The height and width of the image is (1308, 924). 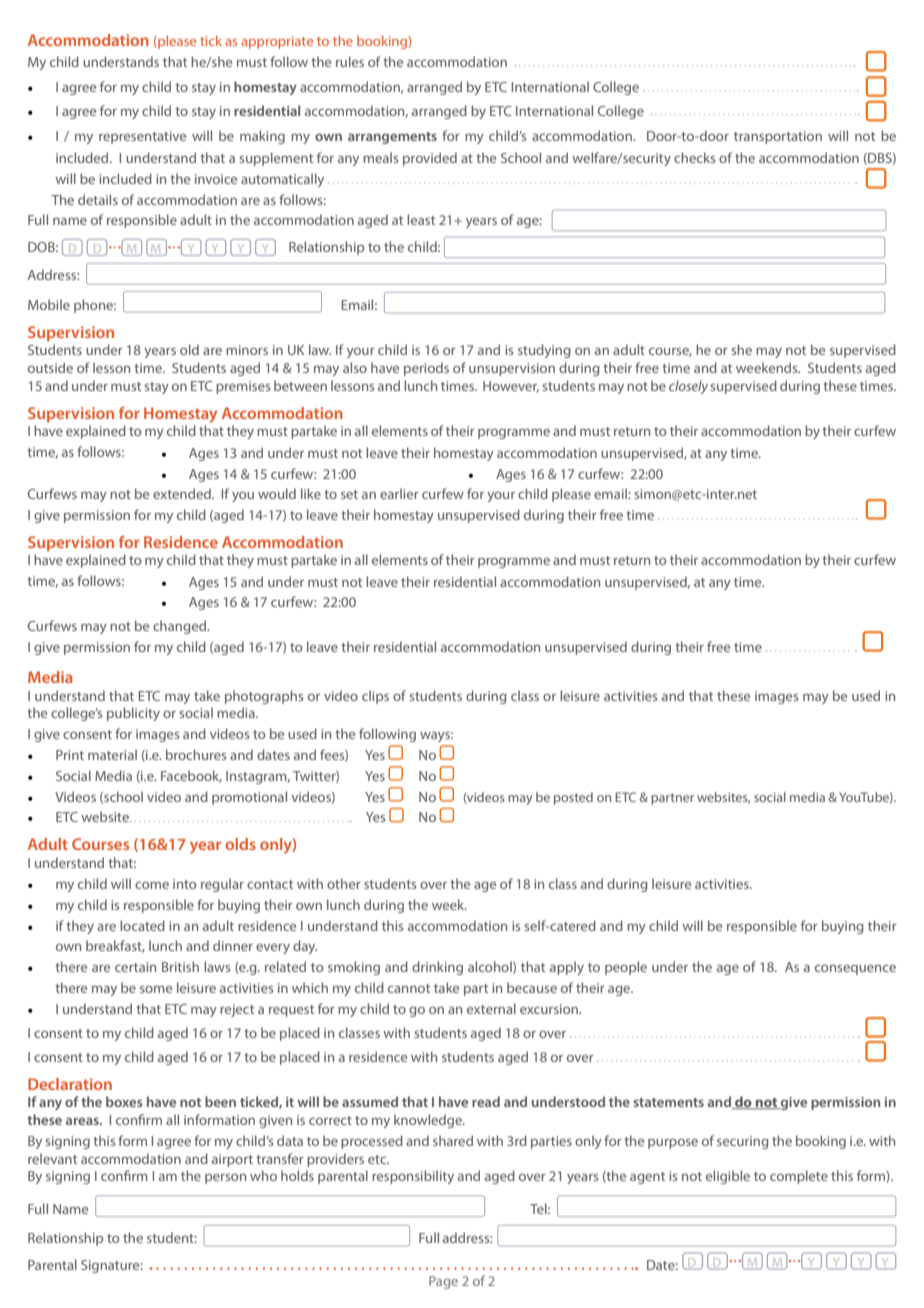 I want to click on person, so click(x=225, y=1179).
